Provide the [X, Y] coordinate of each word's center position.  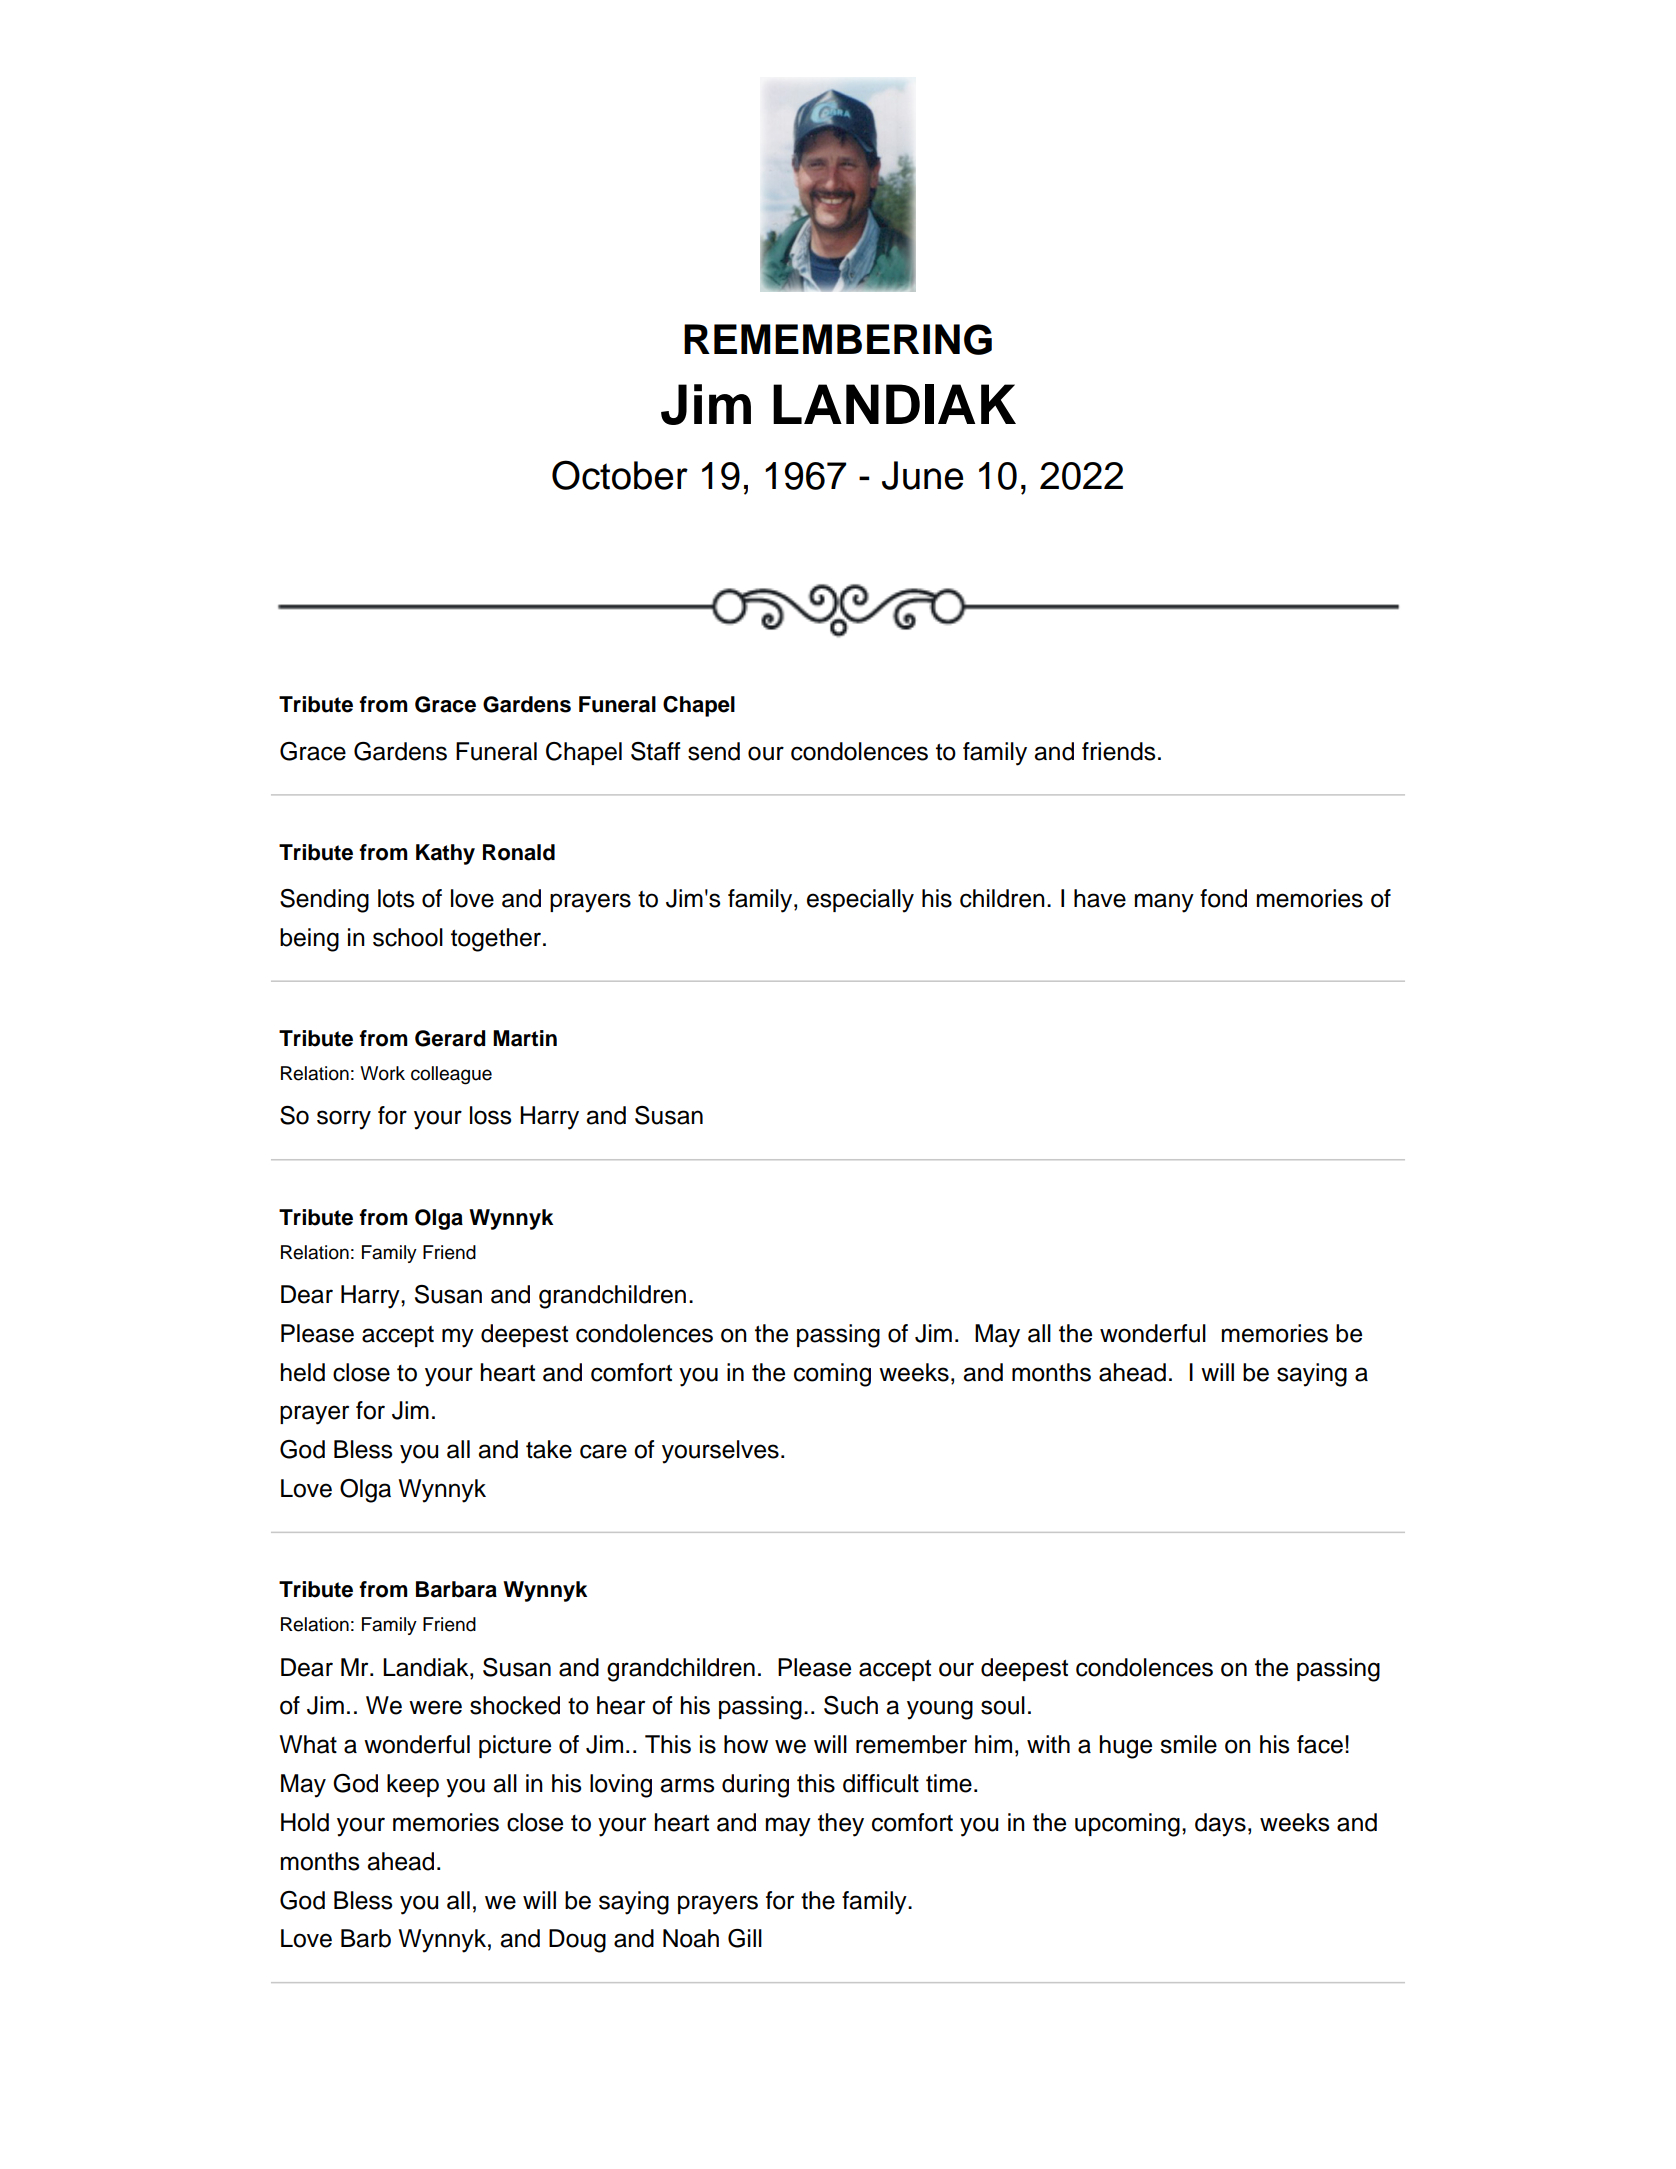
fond [1223, 898]
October [620, 475]
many [1164, 903]
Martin [525, 1038]
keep [413, 1785]
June [922, 475]
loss [491, 1115]
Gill [745, 1938]
